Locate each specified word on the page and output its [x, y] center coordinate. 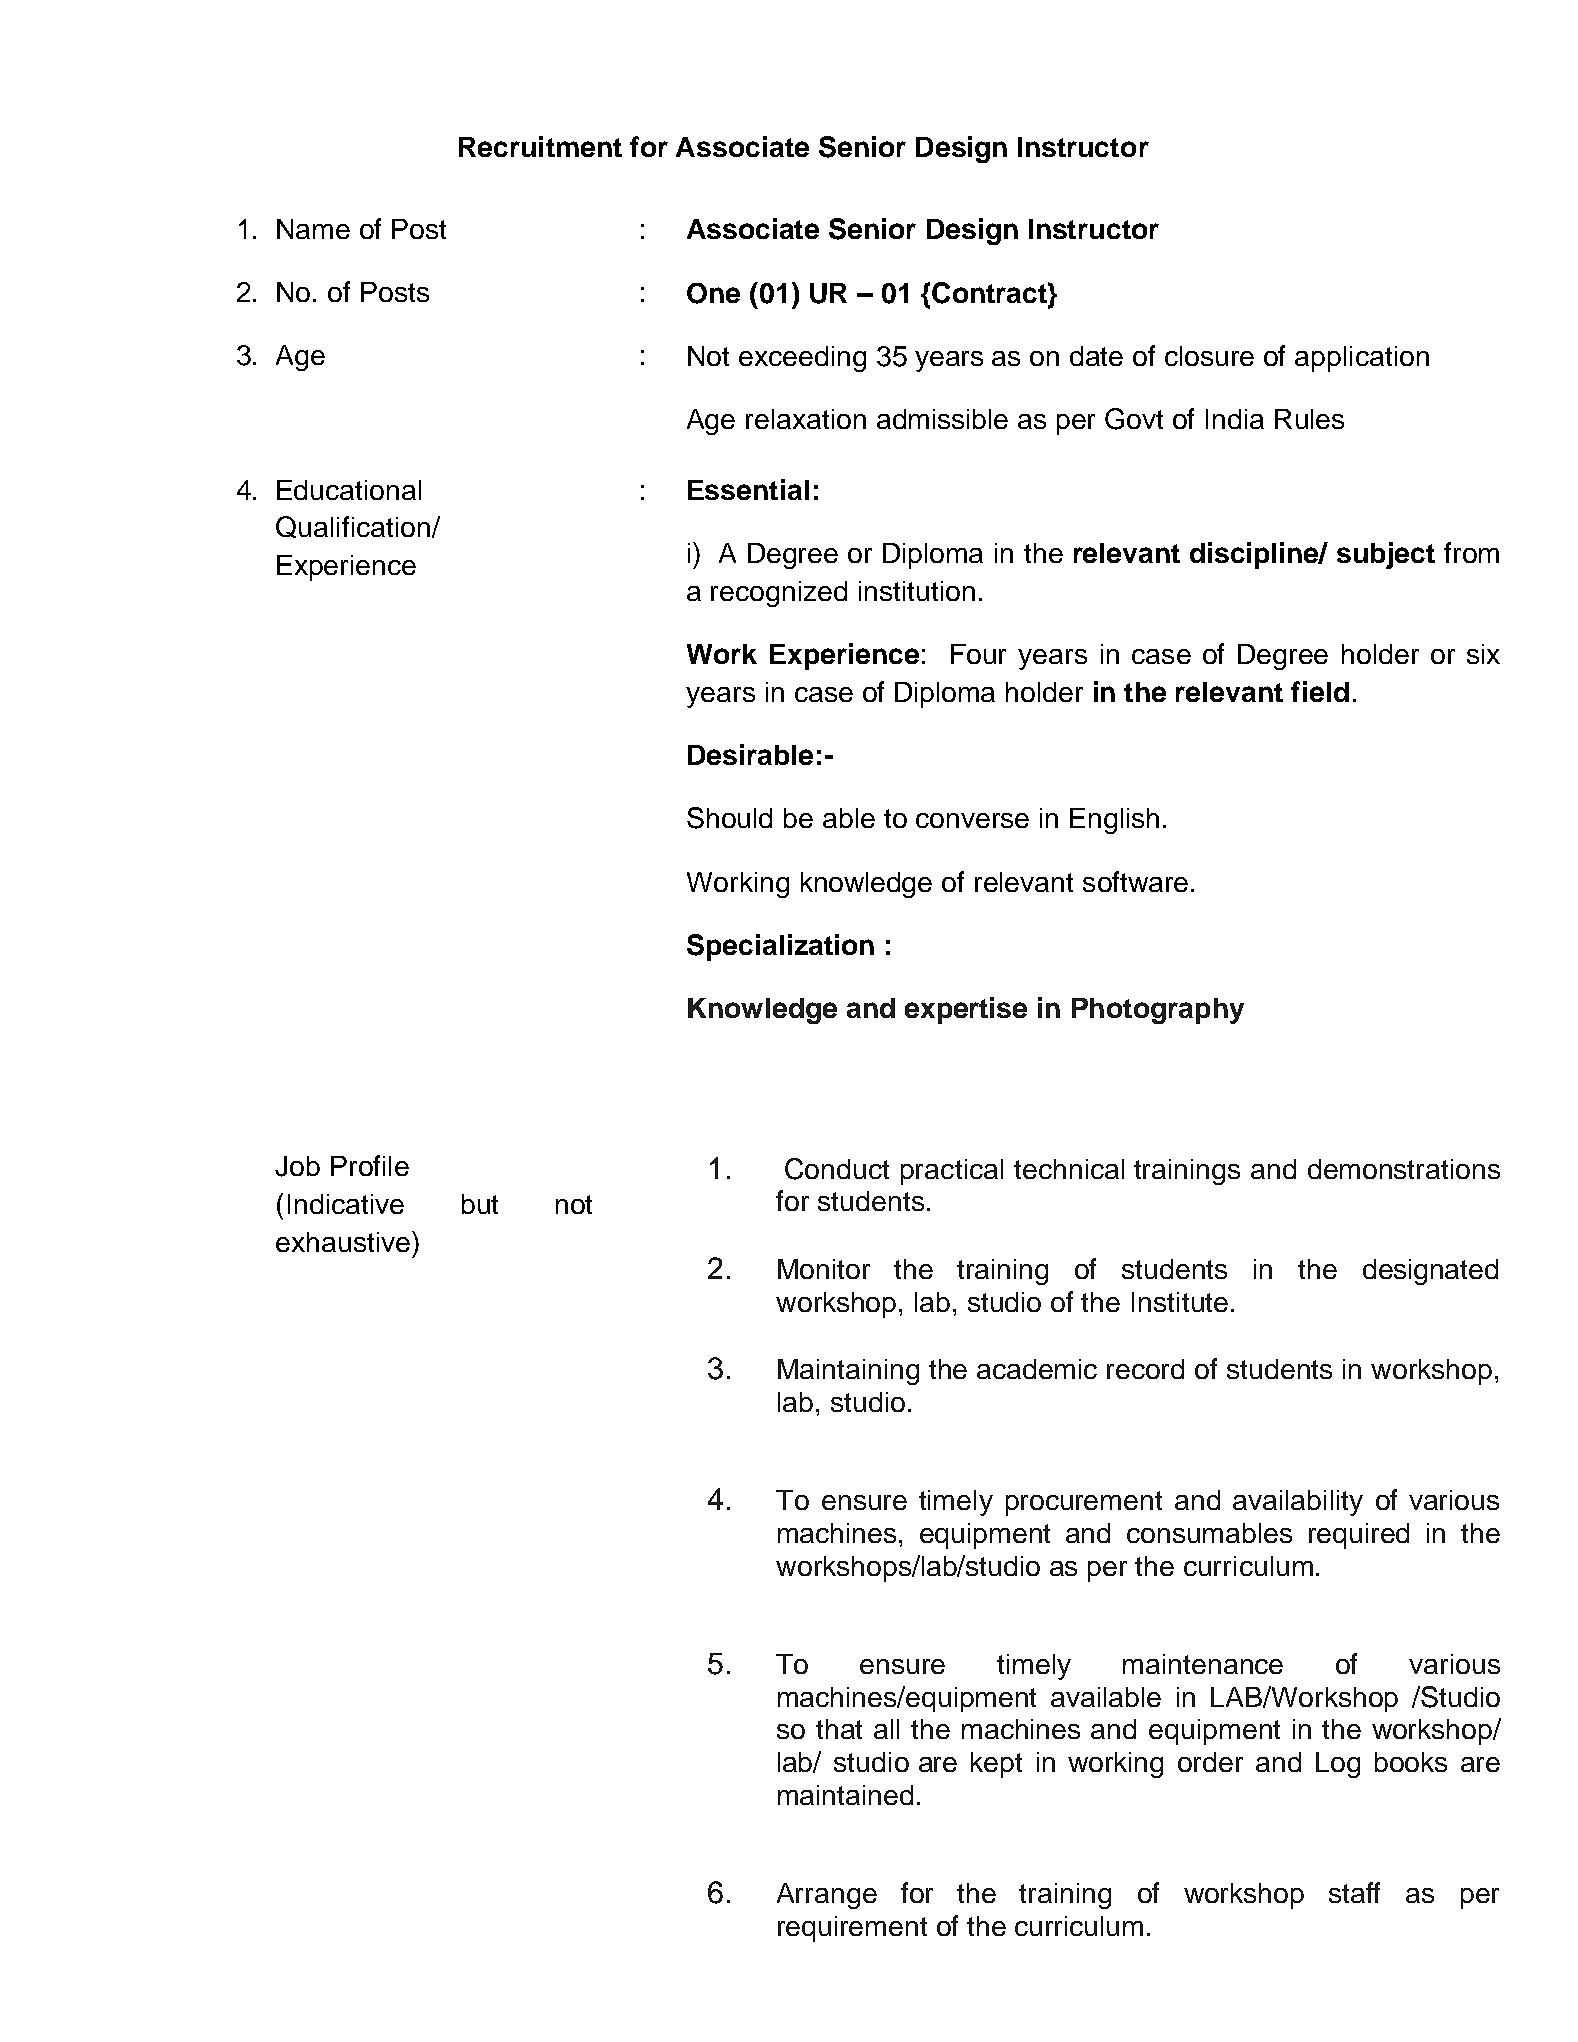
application [1362, 359]
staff [1354, 1892]
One [713, 293]
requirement [852, 1929]
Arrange [827, 1896]
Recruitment [540, 146]
